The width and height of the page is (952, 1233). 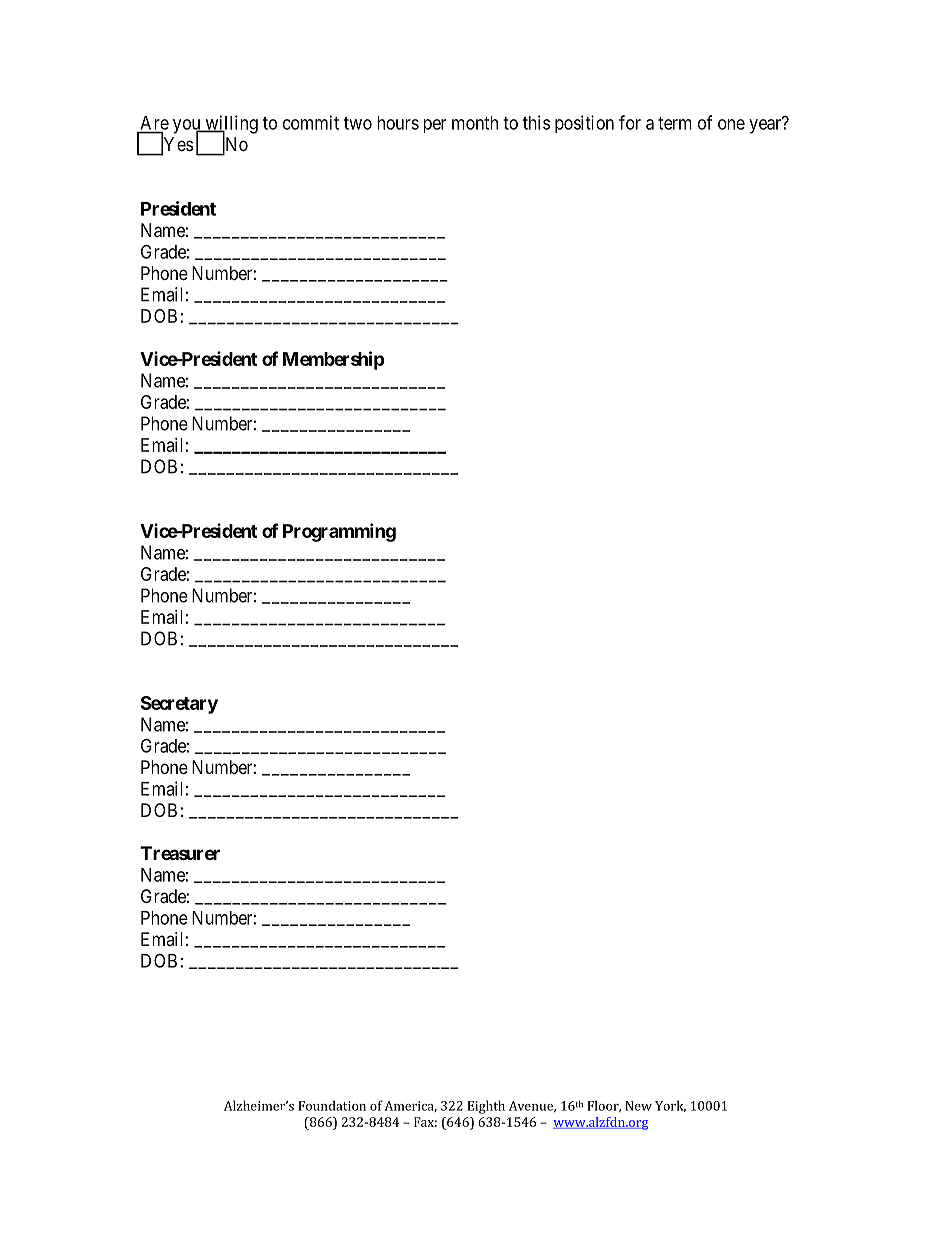 What do you see at coordinates (332, 1105) in the page?
I see `Foundation` at bounding box center [332, 1105].
